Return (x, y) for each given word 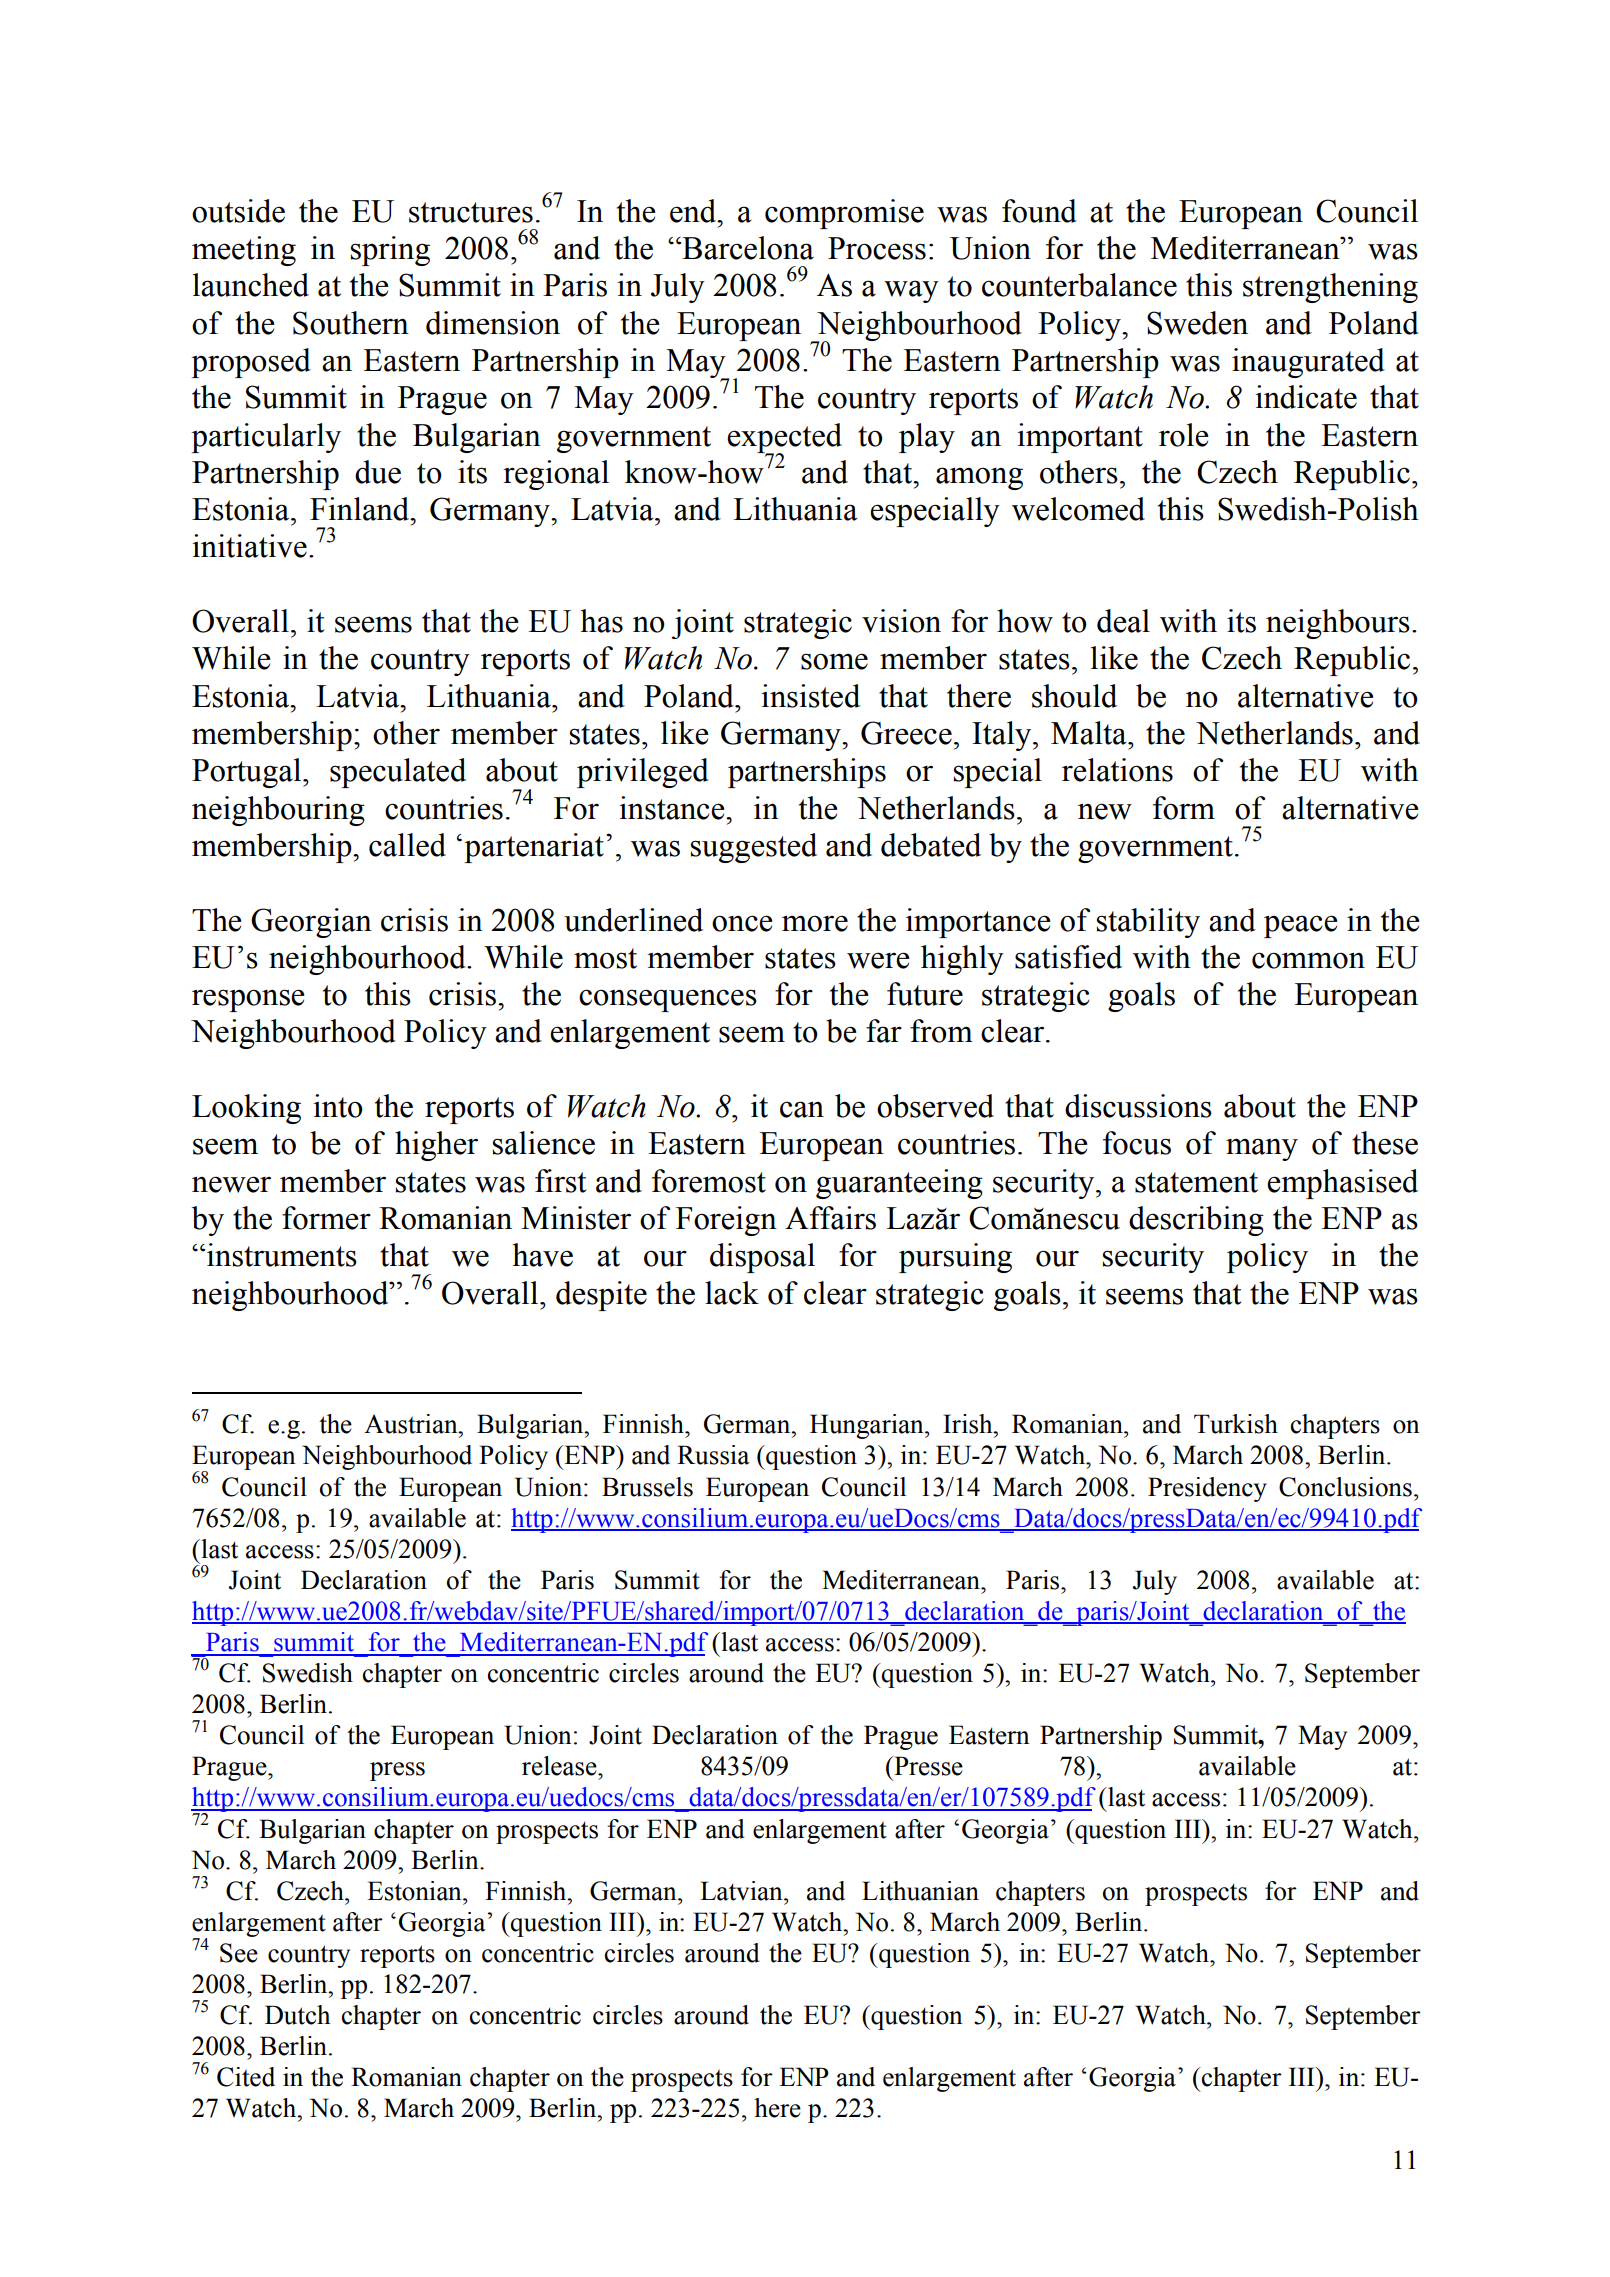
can (802, 1109)
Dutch (297, 2015)
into (338, 1106)
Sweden (1197, 323)
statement (1196, 1182)
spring (390, 251)
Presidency (1207, 1489)
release (560, 1766)
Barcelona (747, 248)
